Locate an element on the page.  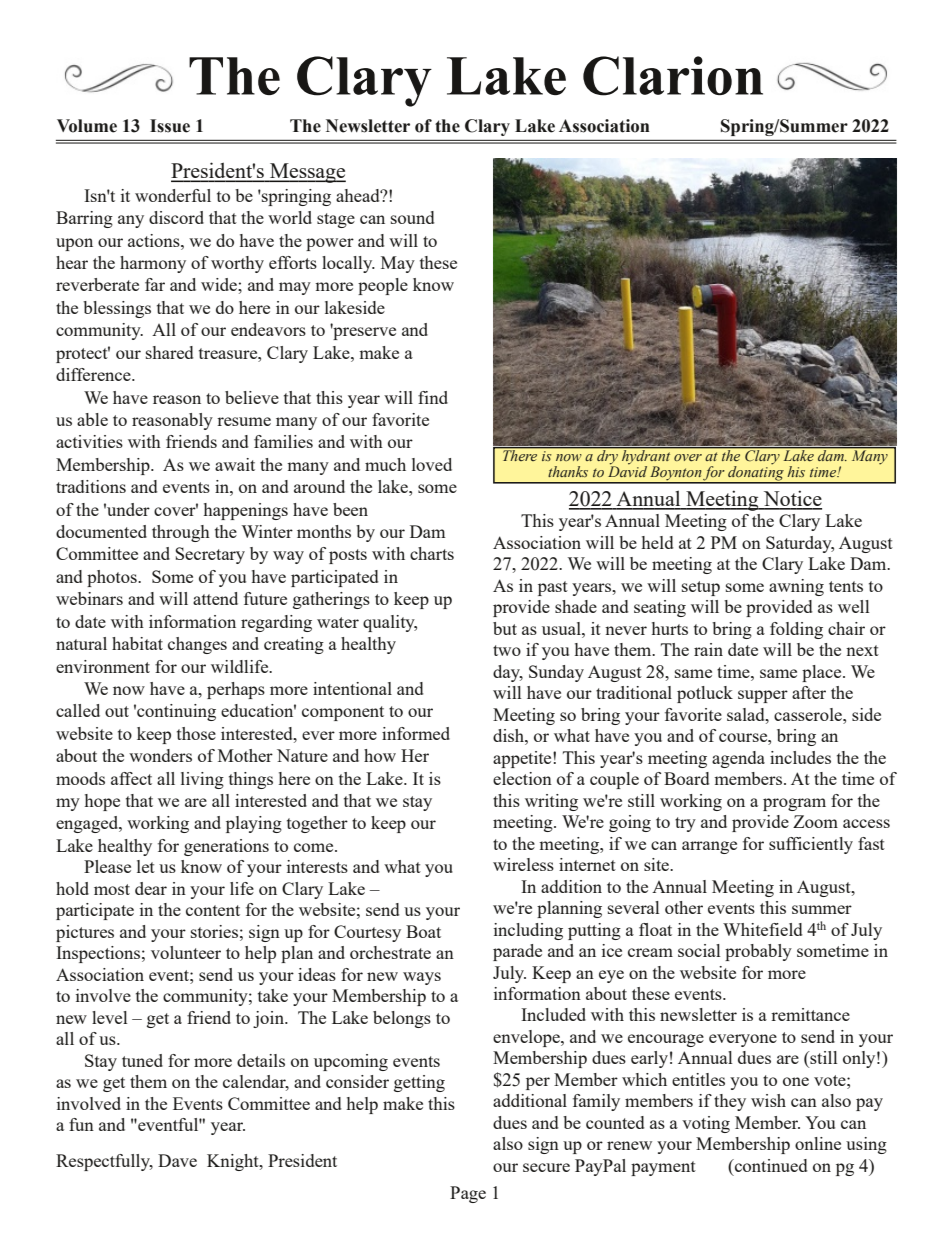
Dave is located at coordinates (177, 1160).
